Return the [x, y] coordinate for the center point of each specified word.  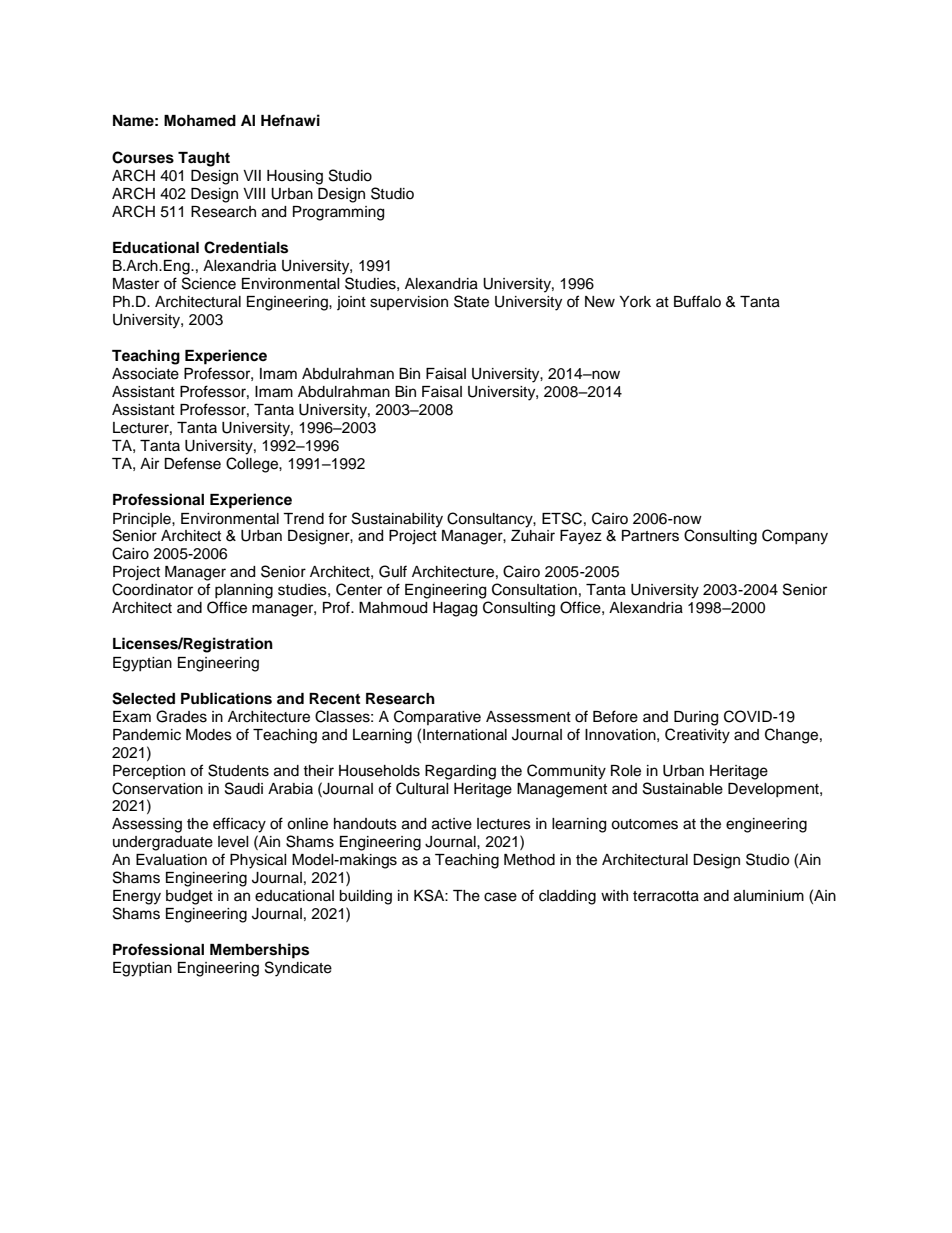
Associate [145, 374]
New [600, 302]
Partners [650, 536]
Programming [338, 213]
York [635, 301]
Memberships [259, 951]
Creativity [697, 736]
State [471, 301]
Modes [209, 735]
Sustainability [397, 520]
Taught [204, 159]
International [465, 735]
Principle [143, 520]
